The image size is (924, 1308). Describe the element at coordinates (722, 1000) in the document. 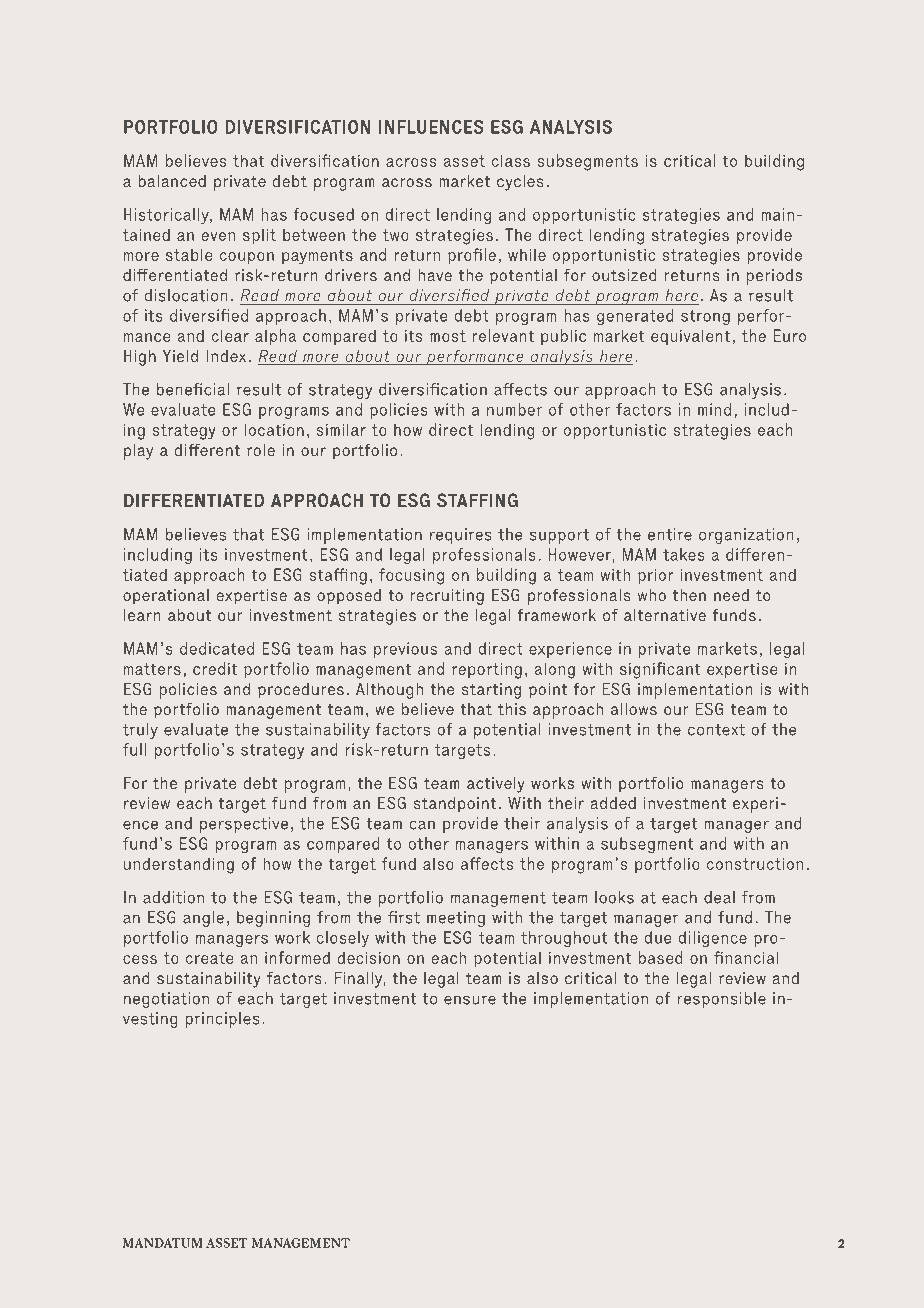

I see `responsible` at that location.
